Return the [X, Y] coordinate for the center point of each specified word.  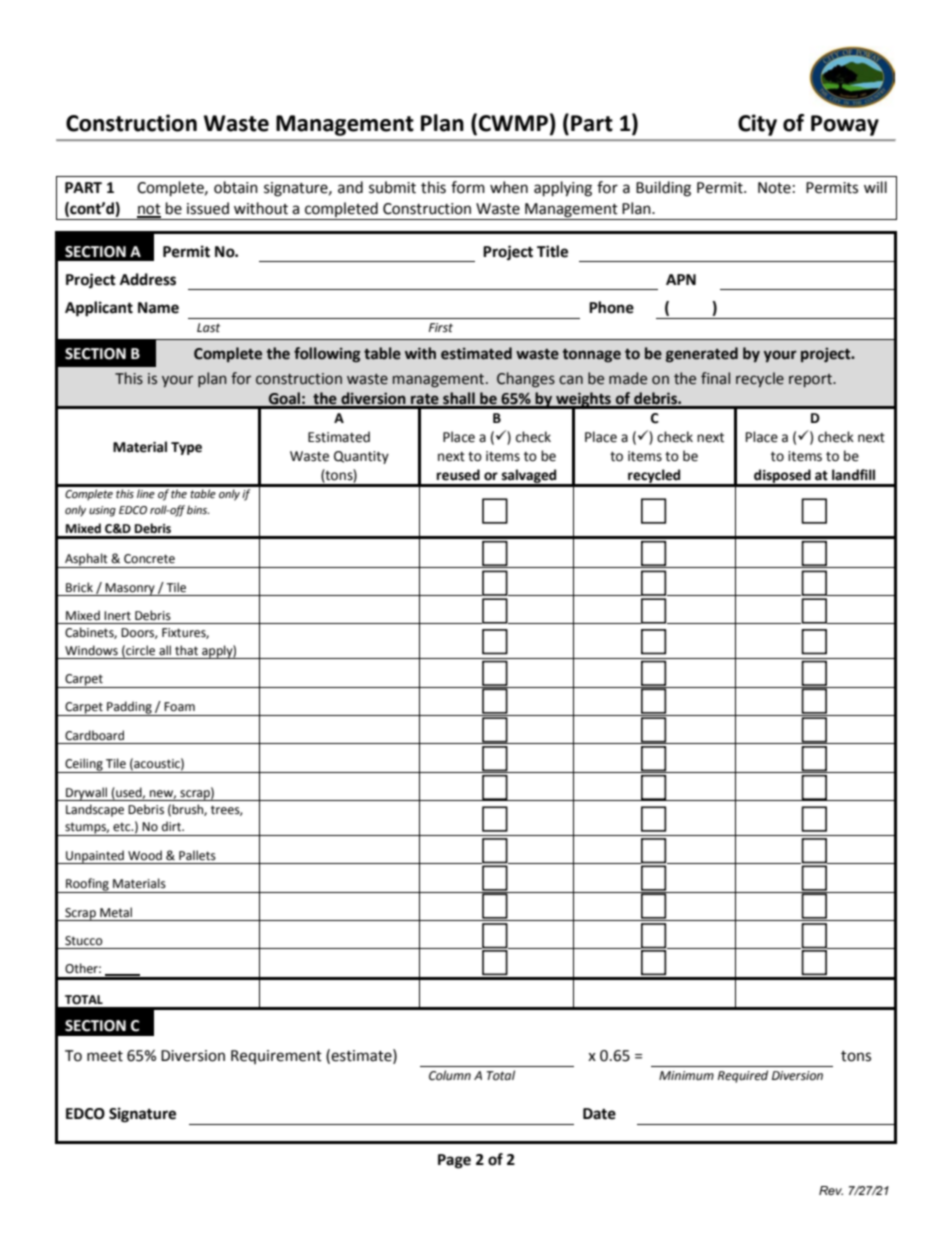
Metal [116, 912]
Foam [179, 707]
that [186, 650]
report [811, 380]
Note [774, 188]
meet [105, 1056]
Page [454, 1161]
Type [186, 448]
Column [450, 1075]
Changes [526, 380]
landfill [853, 475]
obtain [236, 187]
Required [743, 1076]
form [468, 187]
